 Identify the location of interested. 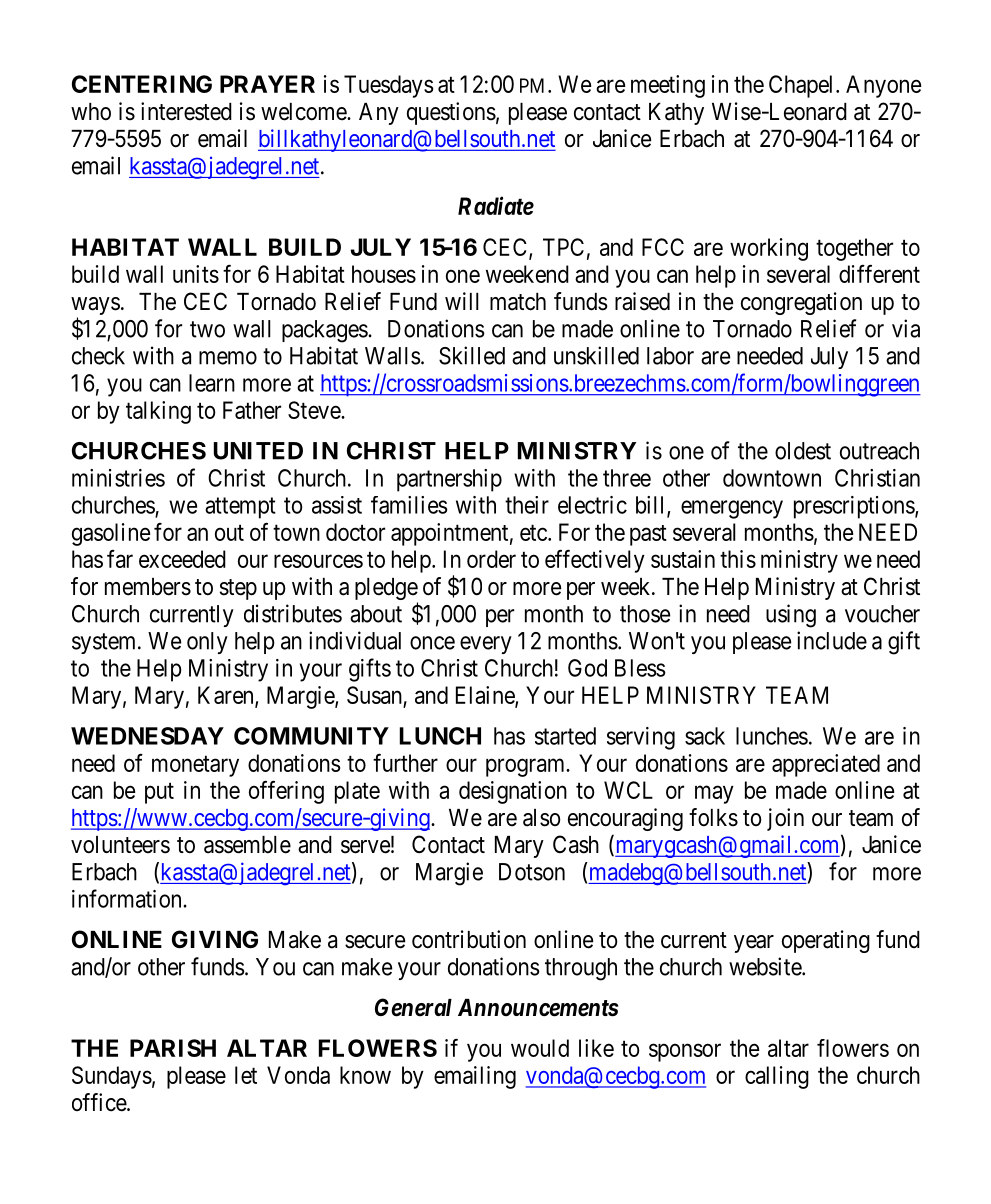
(186, 111).
